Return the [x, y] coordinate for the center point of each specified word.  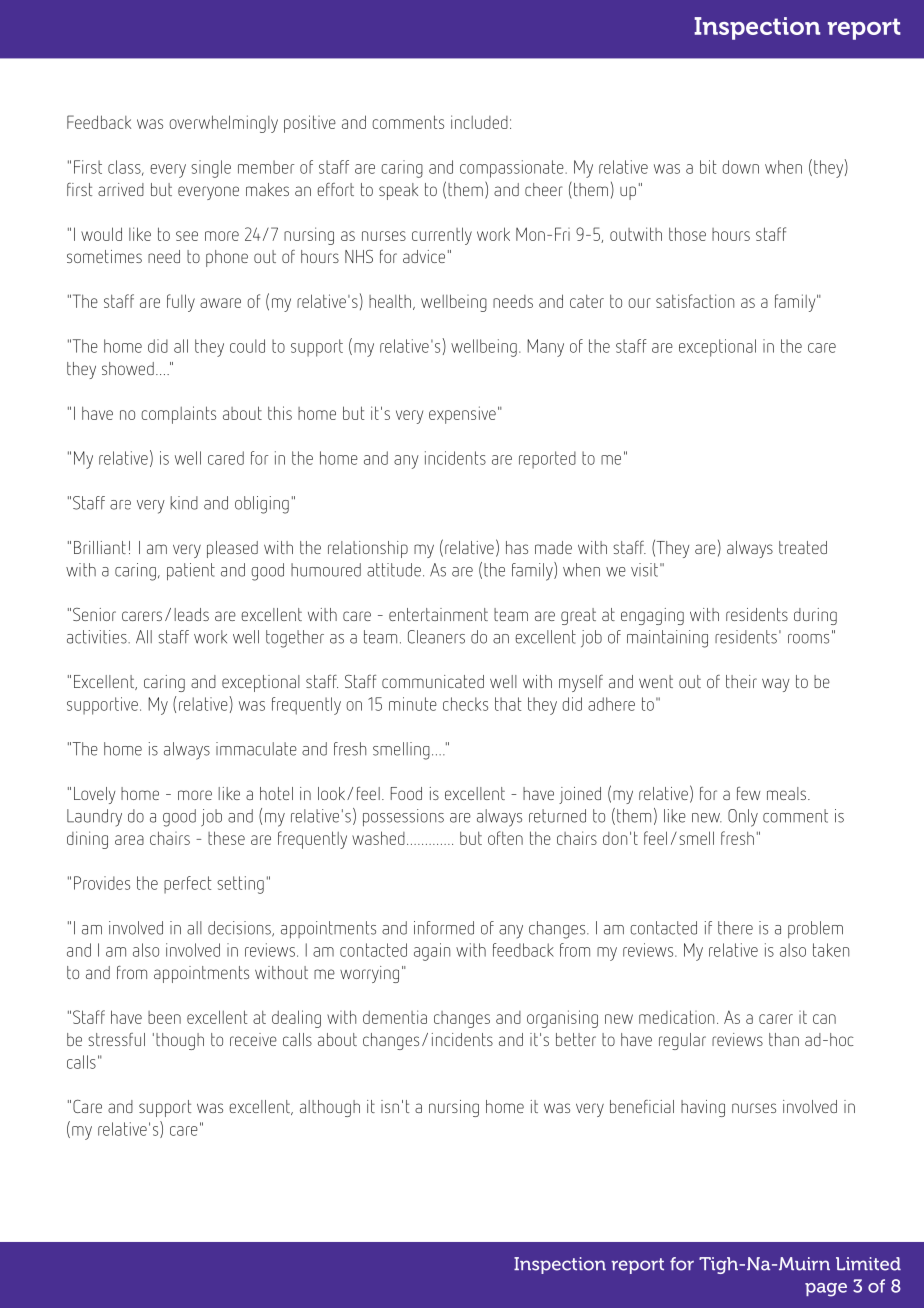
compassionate [513, 169]
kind [184, 503]
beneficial [642, 1106]
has [517, 547]
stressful [116, 1039]
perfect [188, 885]
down [740, 167]
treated [803, 547]
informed [444, 928]
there [735, 928]
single [211, 169]
